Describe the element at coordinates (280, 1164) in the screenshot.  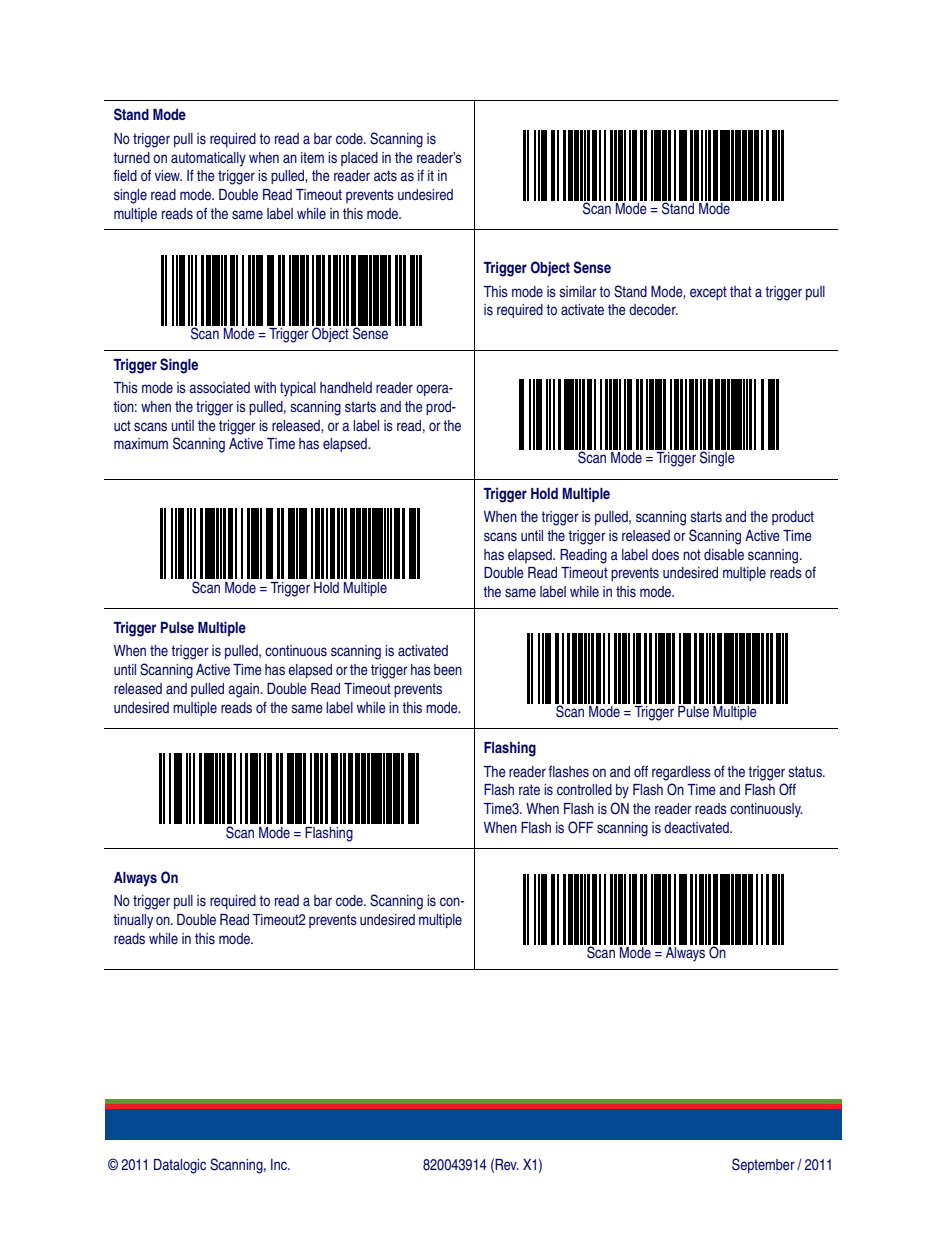
I see `Inc` at that location.
